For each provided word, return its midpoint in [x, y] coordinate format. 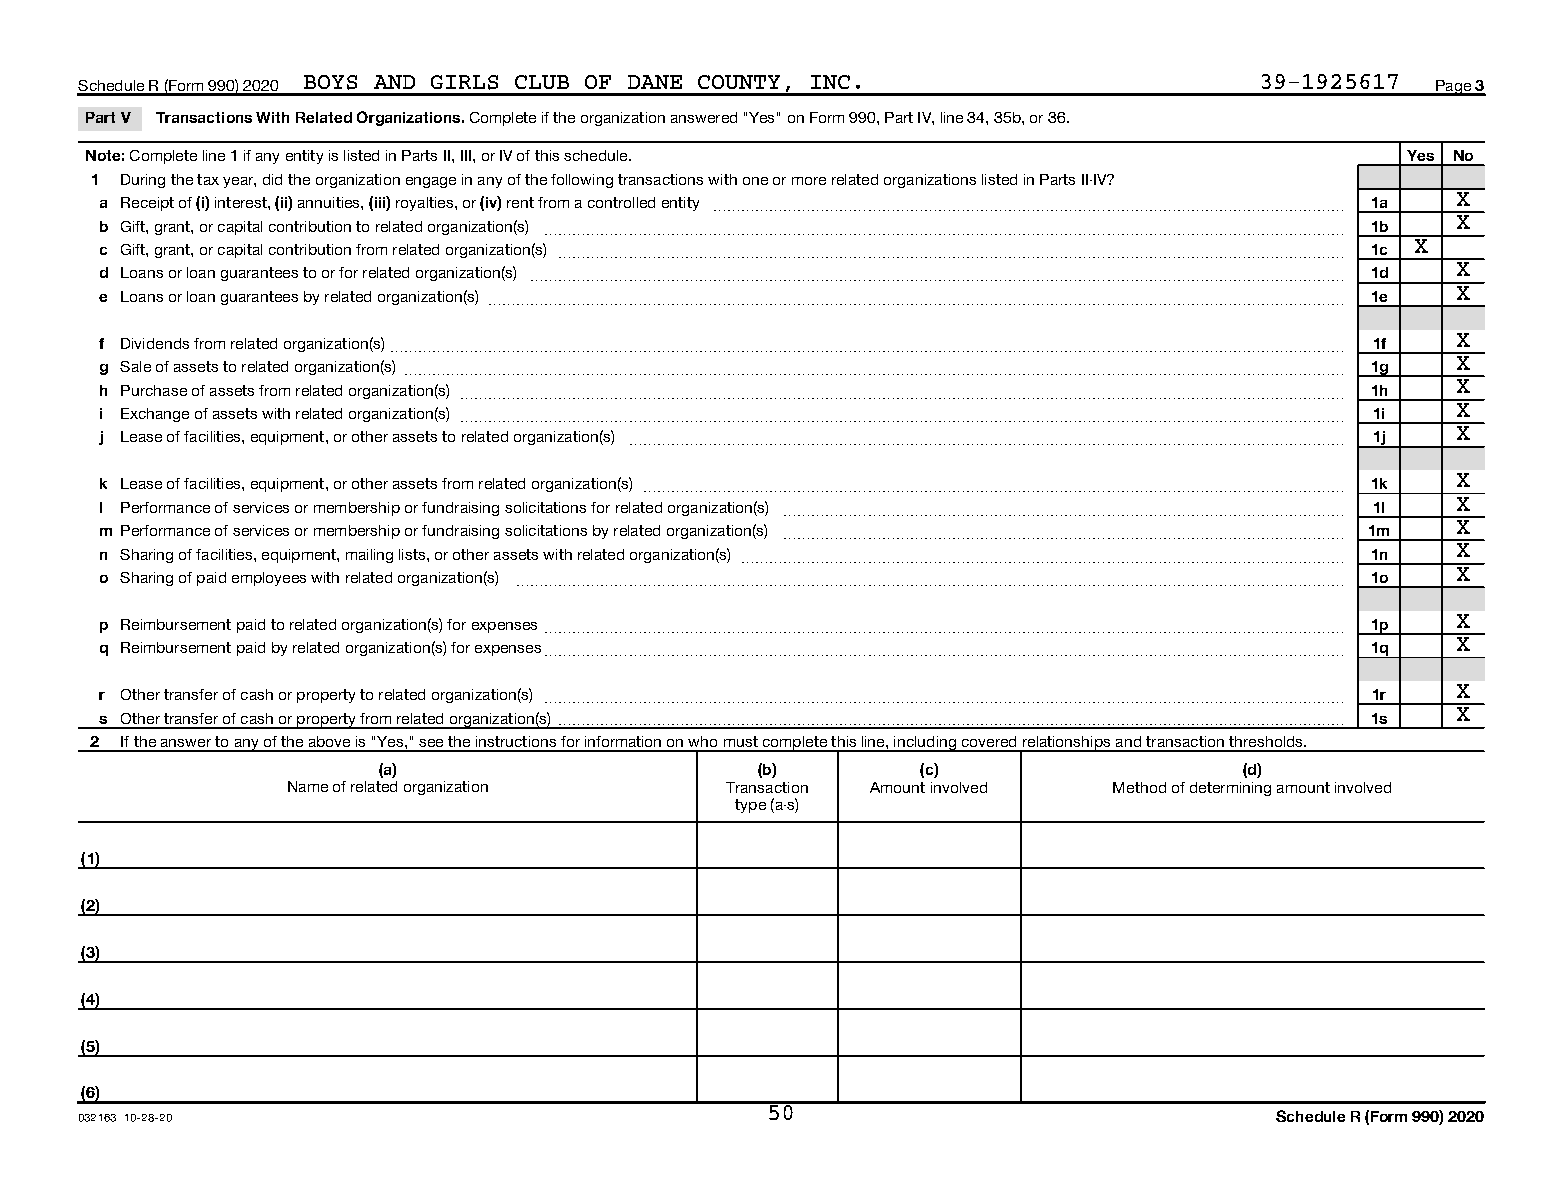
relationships [1066, 744]
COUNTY [739, 82]
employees [269, 579]
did [272, 179]
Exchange [155, 415]
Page [1453, 88]
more [809, 181]
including [925, 744]
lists [413, 554]
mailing [369, 556]
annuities [330, 202]
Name [308, 786]
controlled [621, 202]
